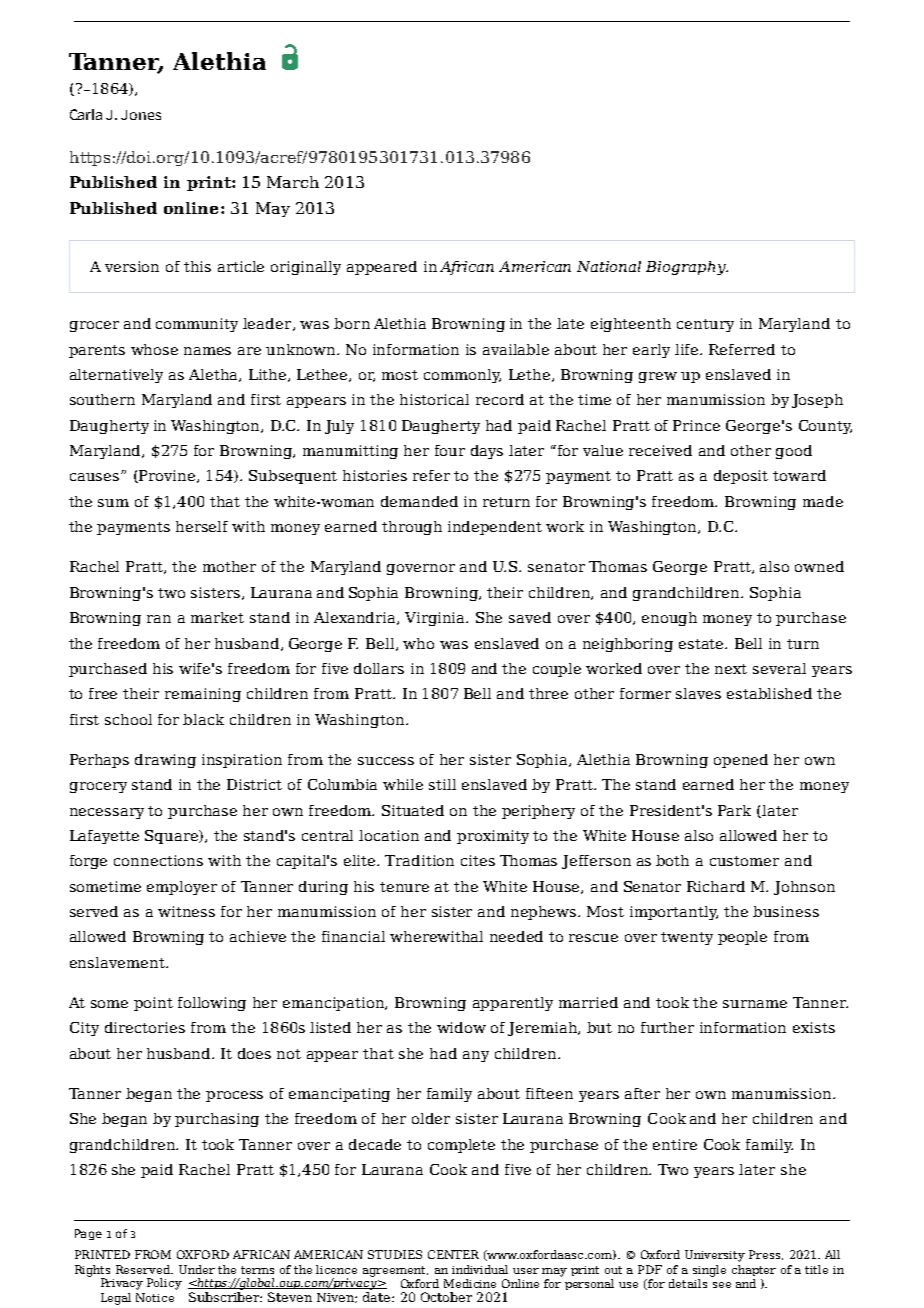 This screenshot has height=1308, width=924. Describe the element at coordinates (293, 182) in the screenshot. I see `March` at that location.
